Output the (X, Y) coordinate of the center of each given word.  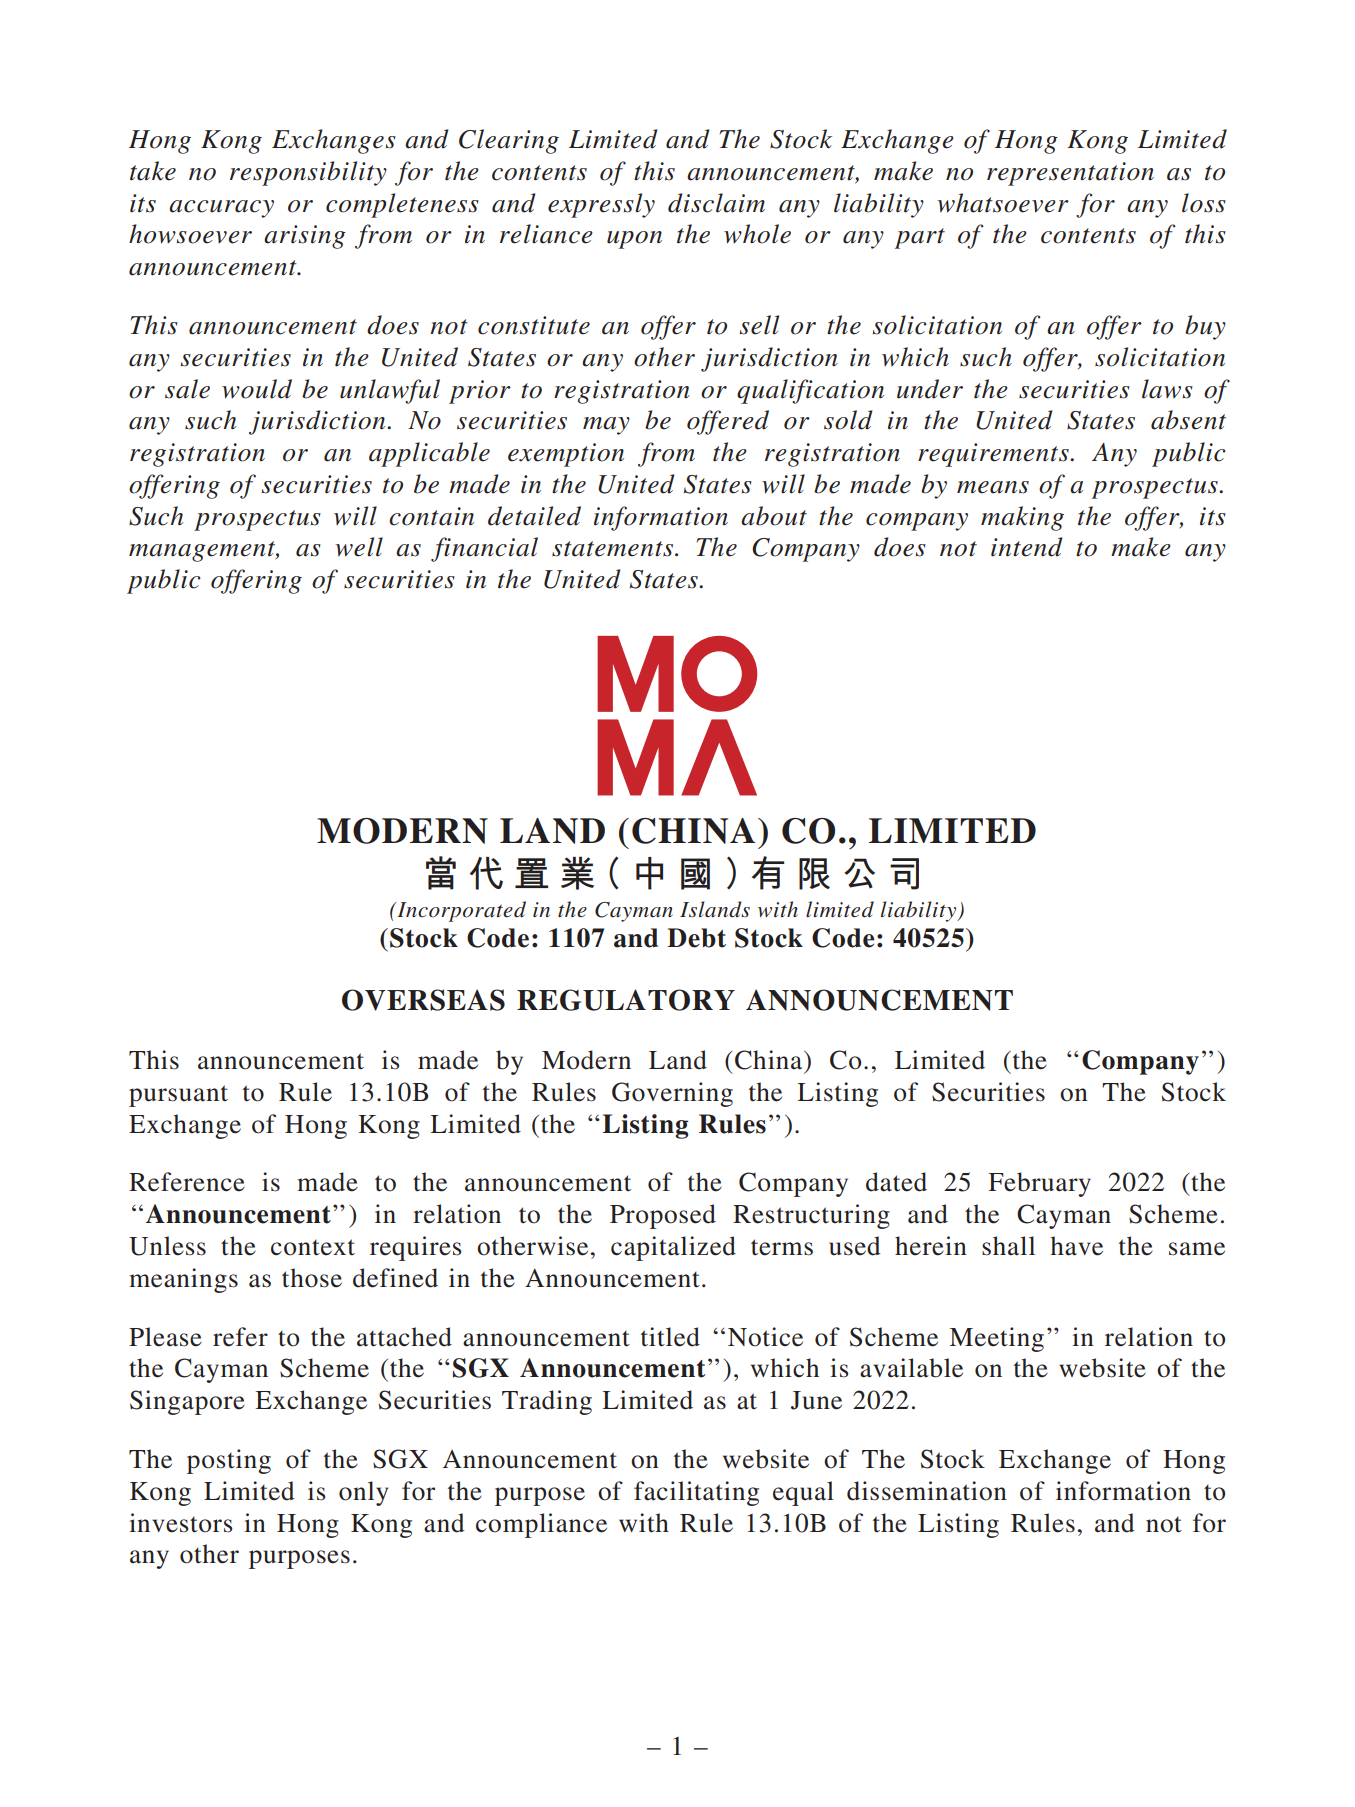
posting (229, 1461)
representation (1070, 174)
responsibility (308, 173)
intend (1026, 547)
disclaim (716, 203)
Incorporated (460, 911)
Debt (696, 938)
